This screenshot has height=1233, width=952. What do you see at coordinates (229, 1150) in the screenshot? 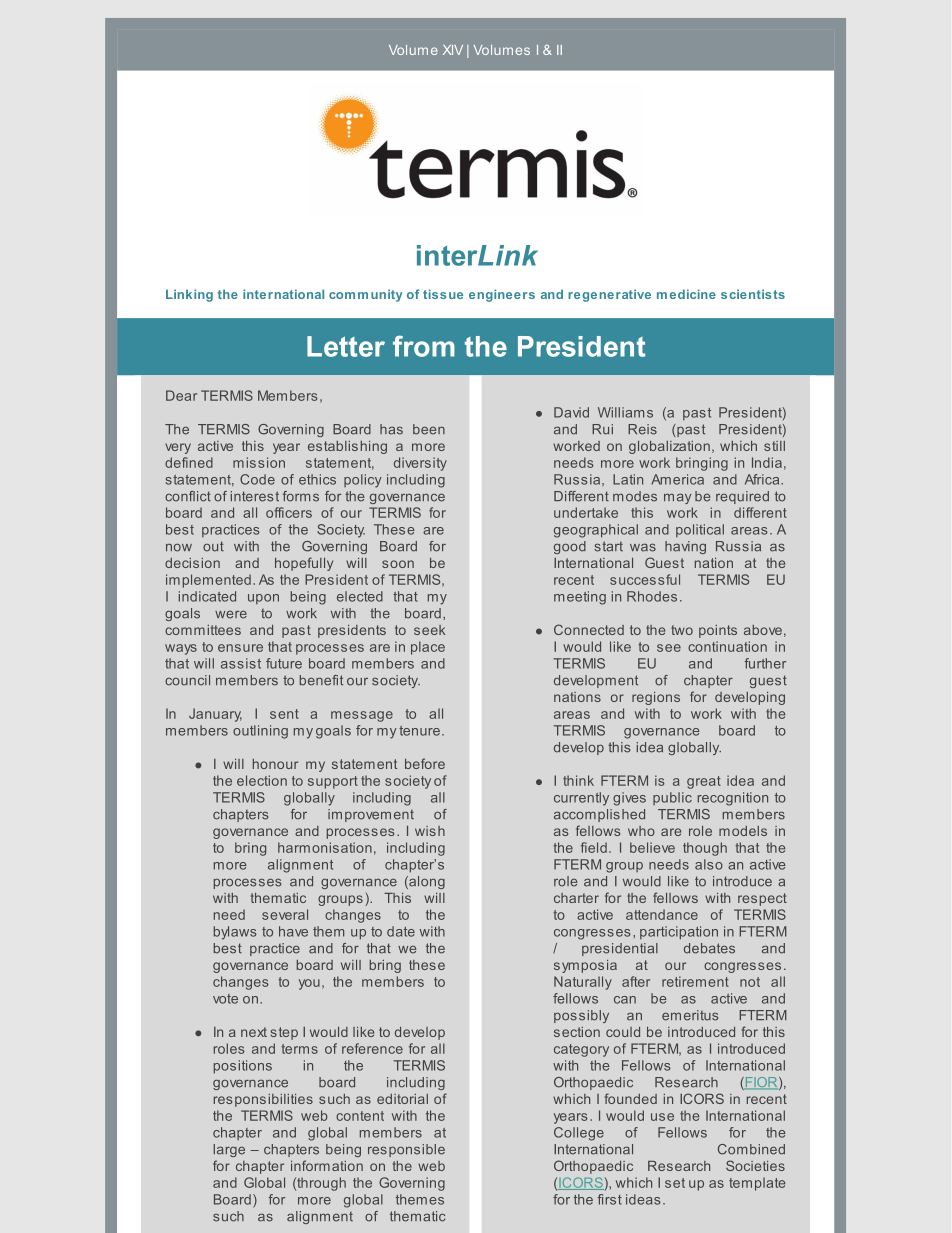
I see `large` at bounding box center [229, 1150].
